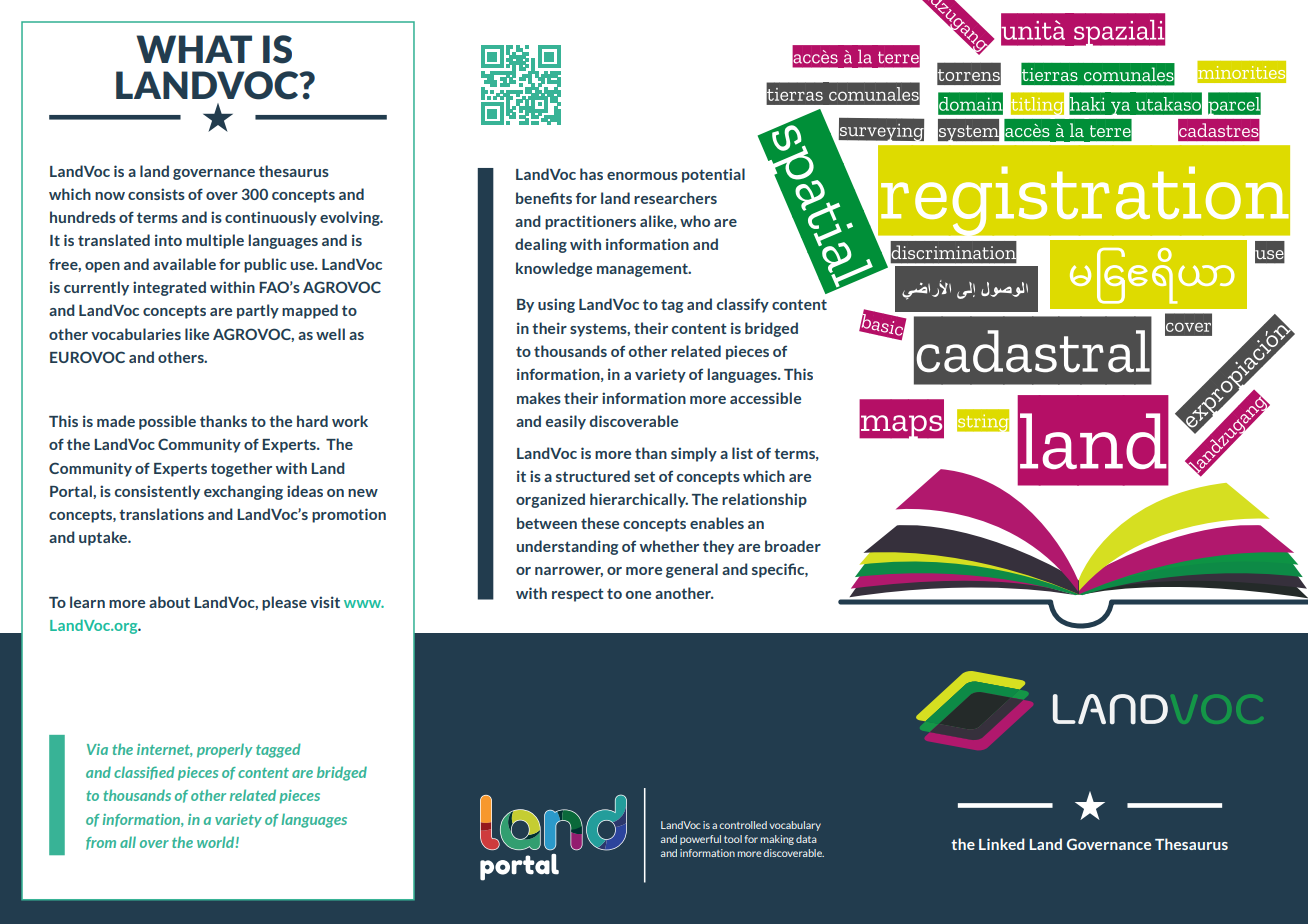 The image size is (1308, 924). What do you see at coordinates (743, 305) in the screenshot?
I see `classify` at bounding box center [743, 305].
